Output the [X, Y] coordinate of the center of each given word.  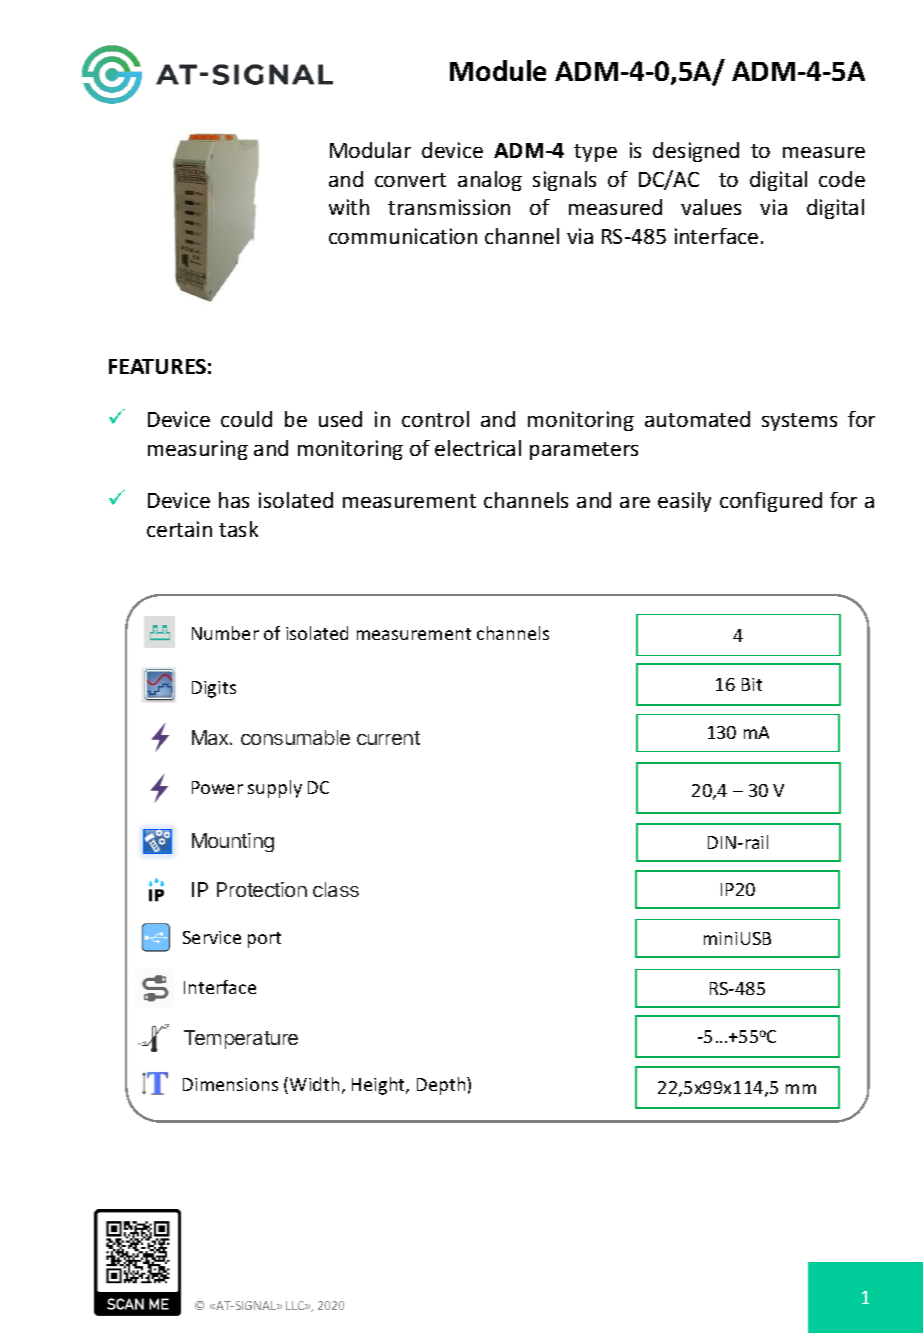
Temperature [241, 1039]
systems [799, 422]
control [435, 419]
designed [696, 152]
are [635, 502]
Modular [370, 150]
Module [498, 70]
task [238, 529]
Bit [752, 684]
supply [275, 789]
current [388, 738]
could [246, 419]
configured [771, 502]
